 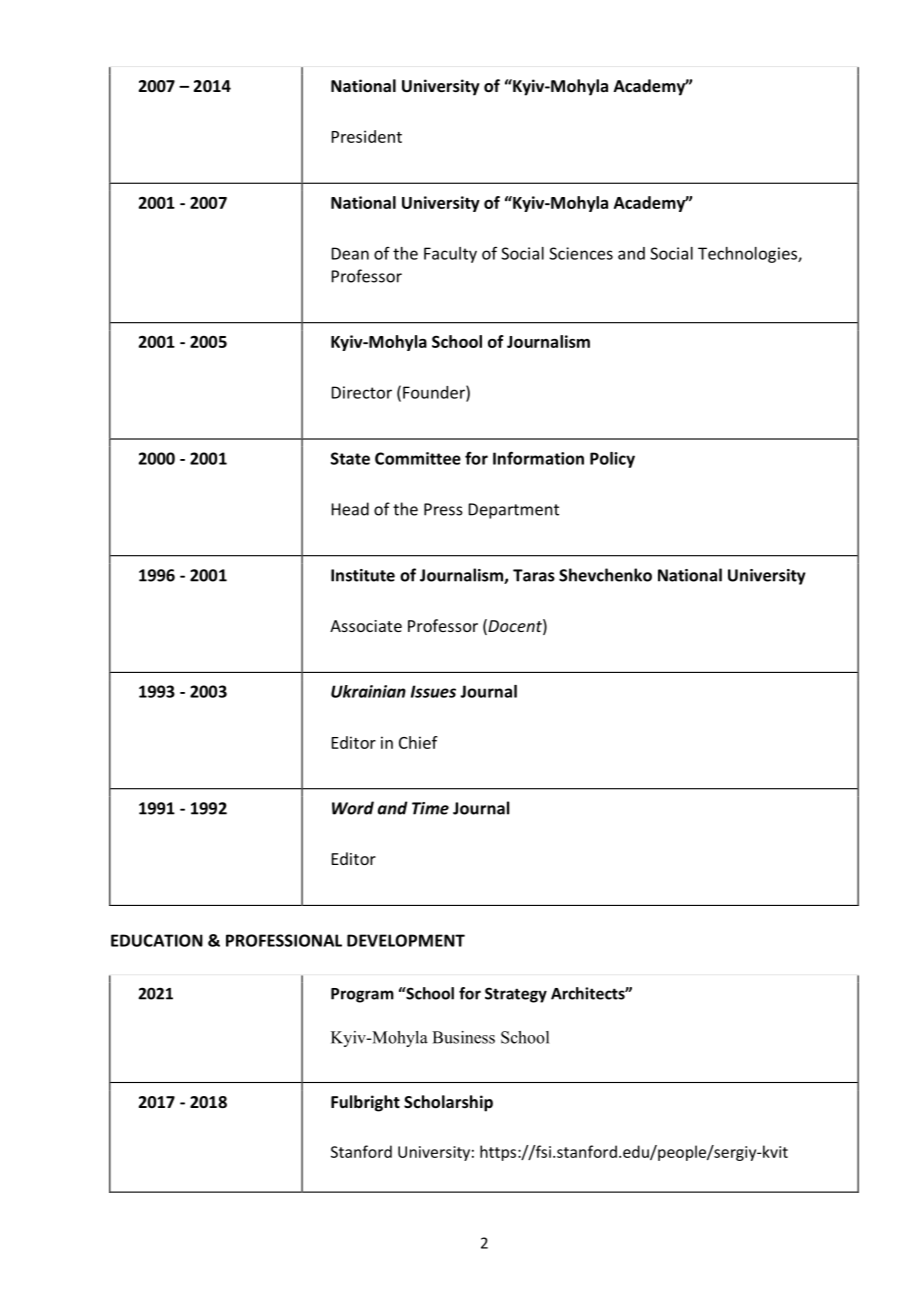 What do you see at coordinates (418, 458) in the image?
I see `Committee` at bounding box center [418, 458].
